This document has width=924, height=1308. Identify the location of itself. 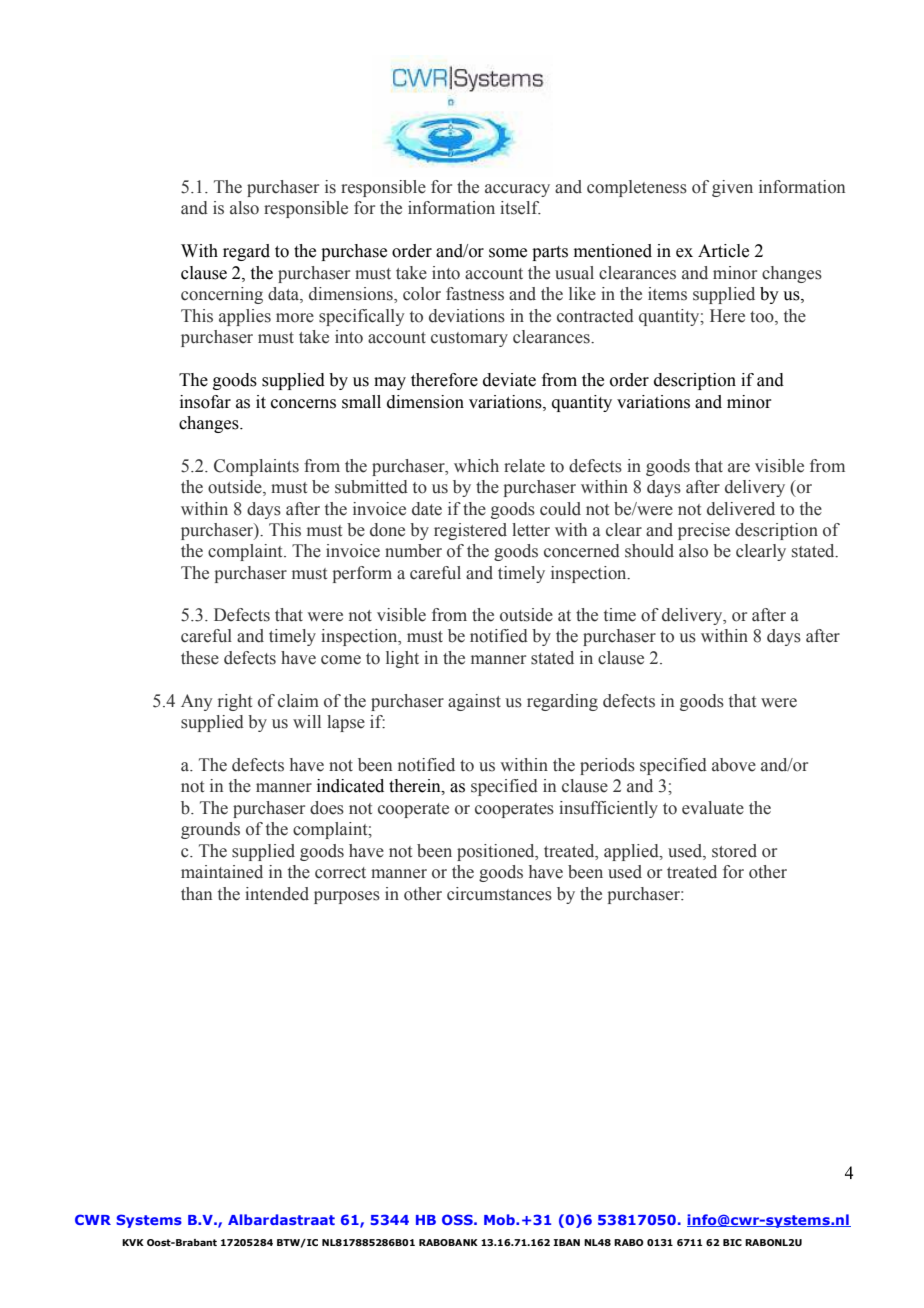
(520, 208).
